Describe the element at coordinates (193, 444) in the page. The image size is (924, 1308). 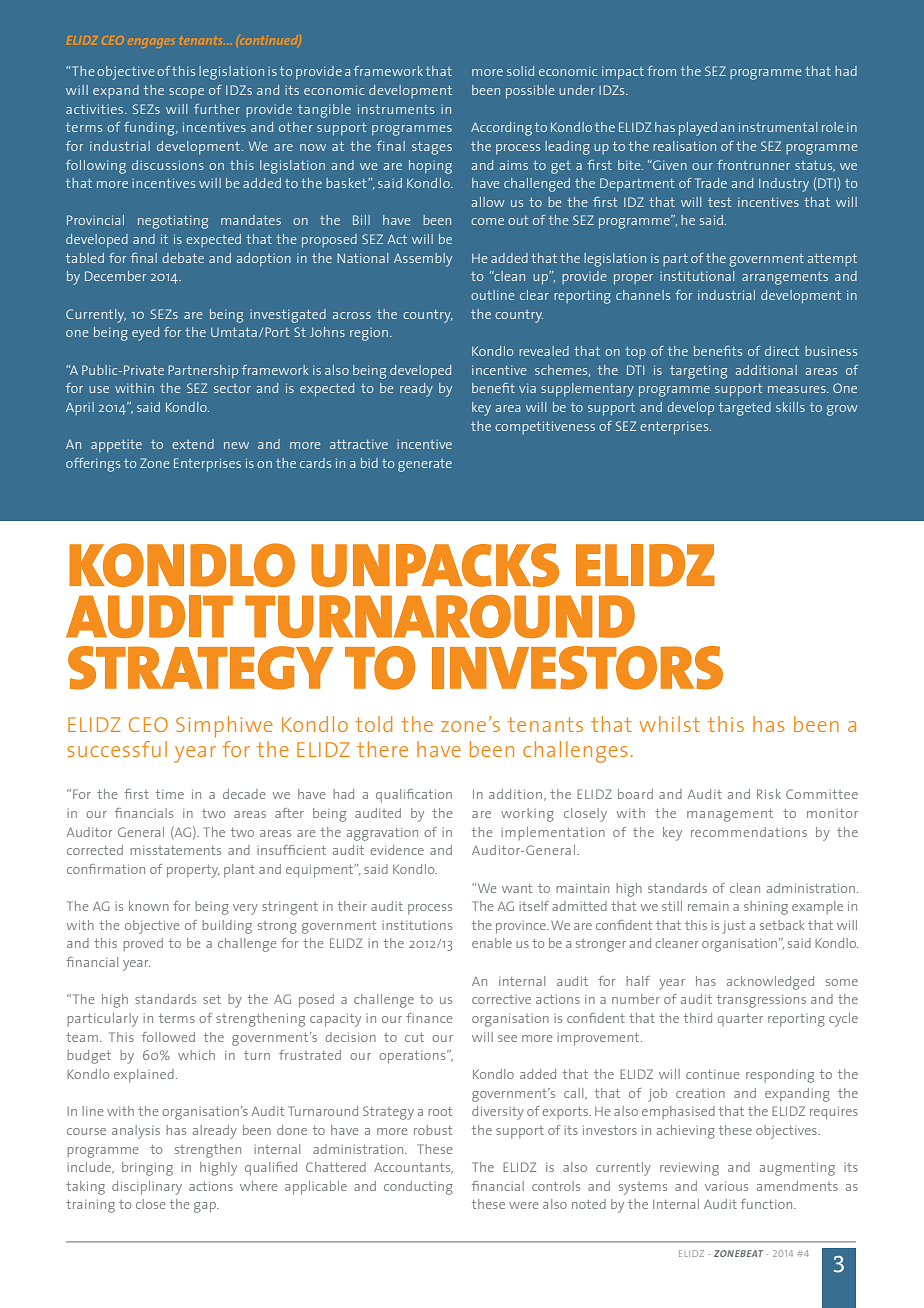
I see `extend` at that location.
